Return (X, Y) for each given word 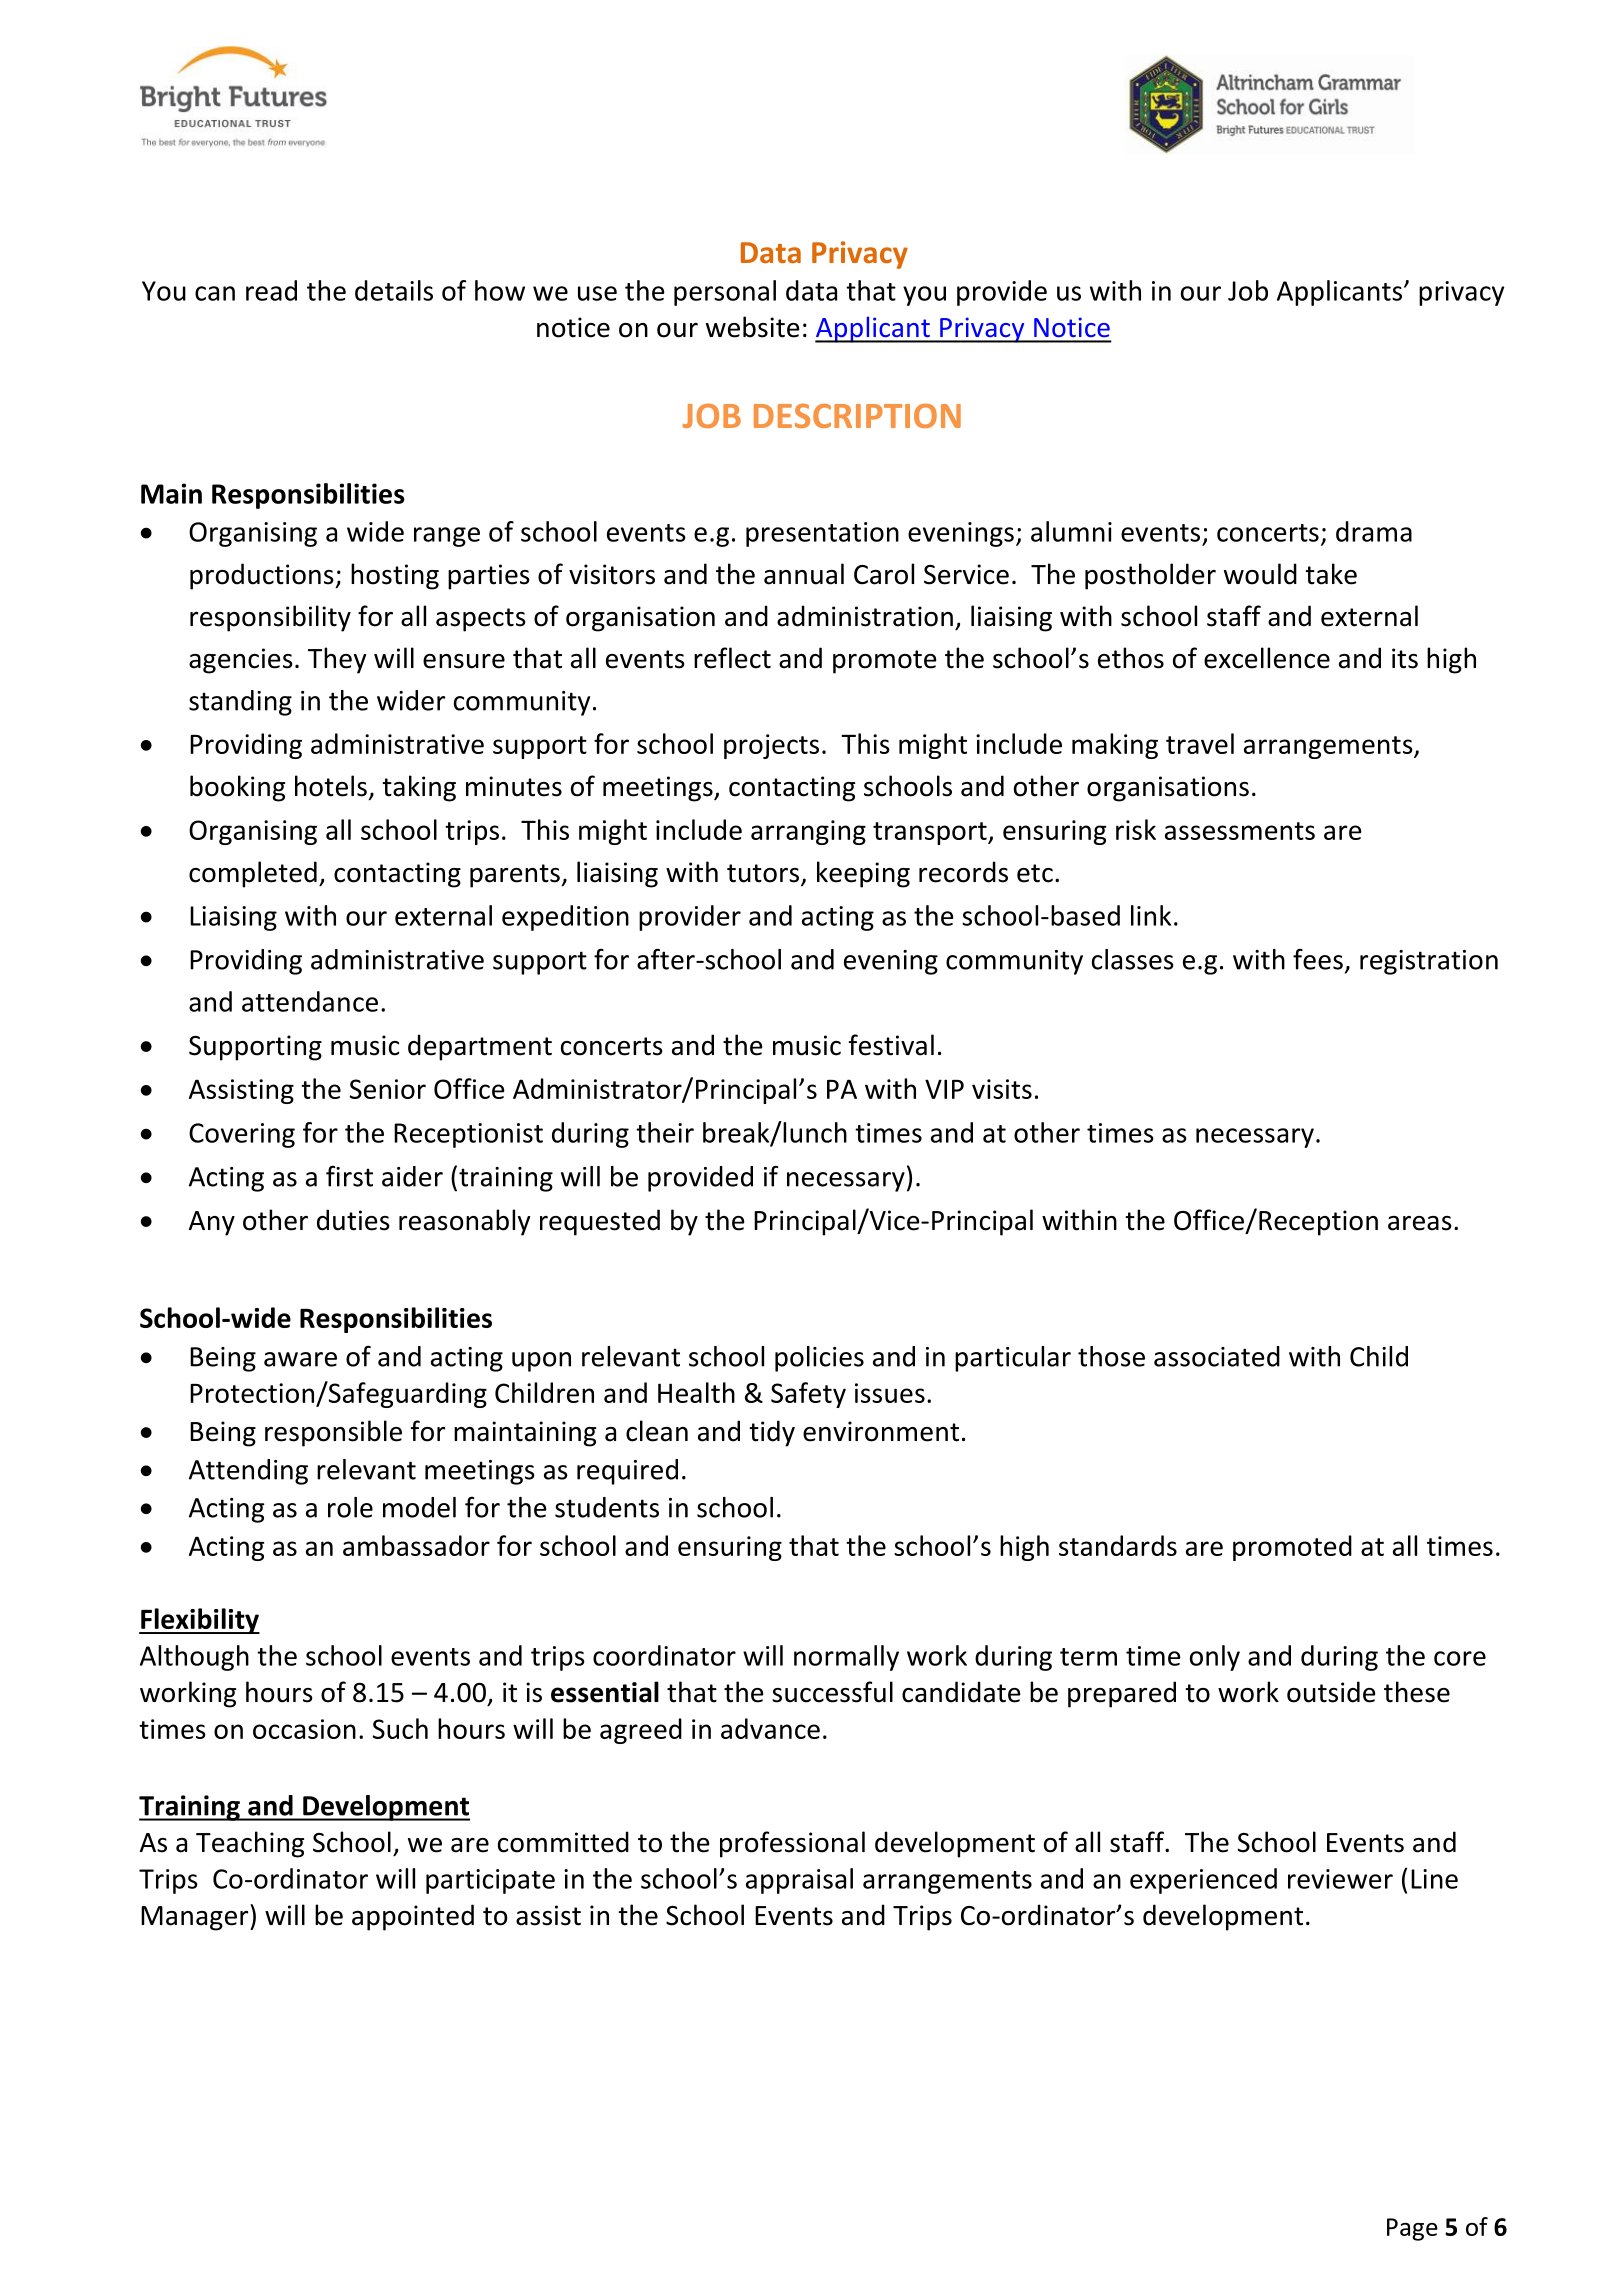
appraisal (799, 1881)
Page (1412, 2229)
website (753, 327)
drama (1374, 531)
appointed (413, 1917)
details (394, 290)
